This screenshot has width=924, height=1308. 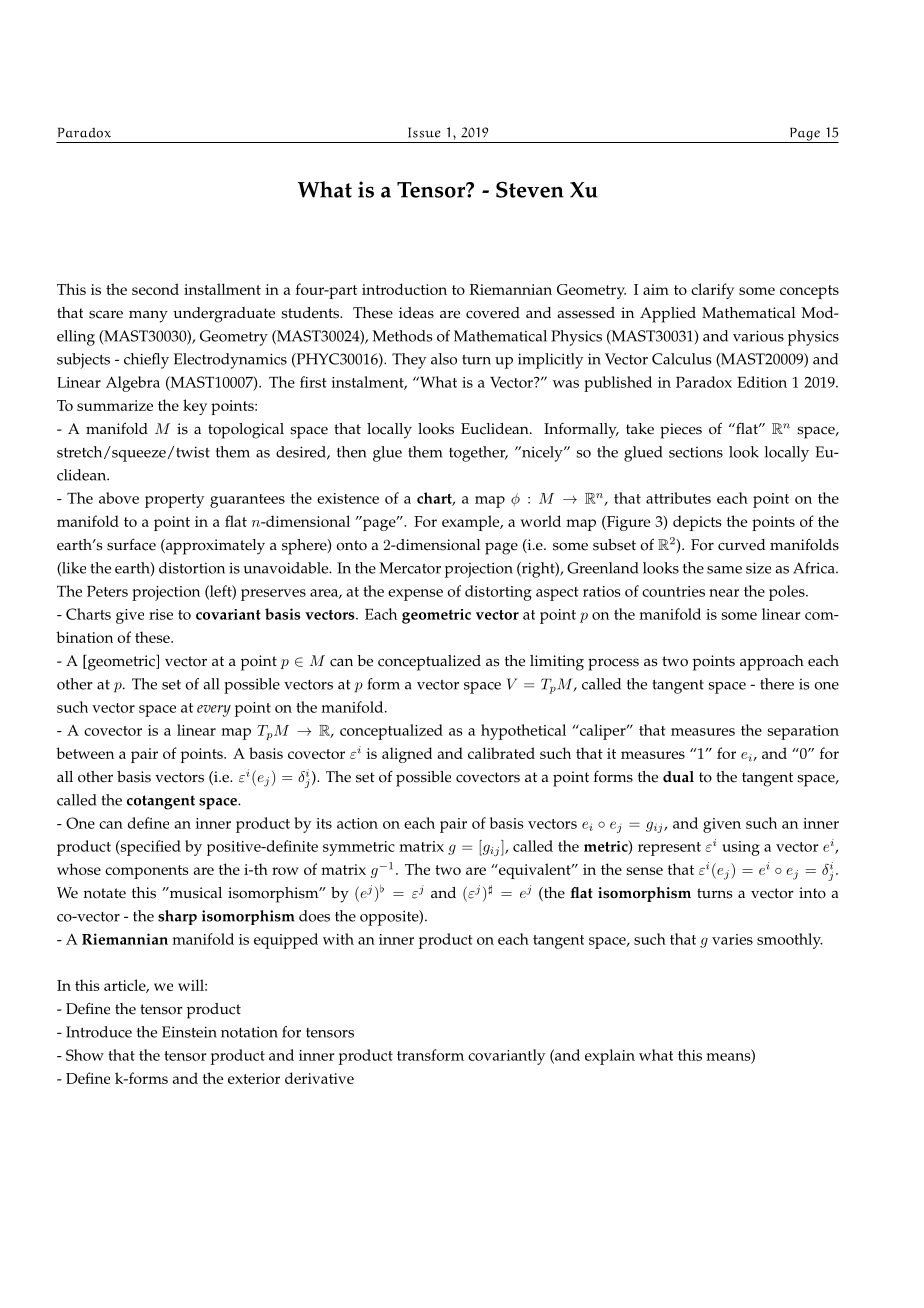 I want to click on Issue, so click(x=424, y=132).
